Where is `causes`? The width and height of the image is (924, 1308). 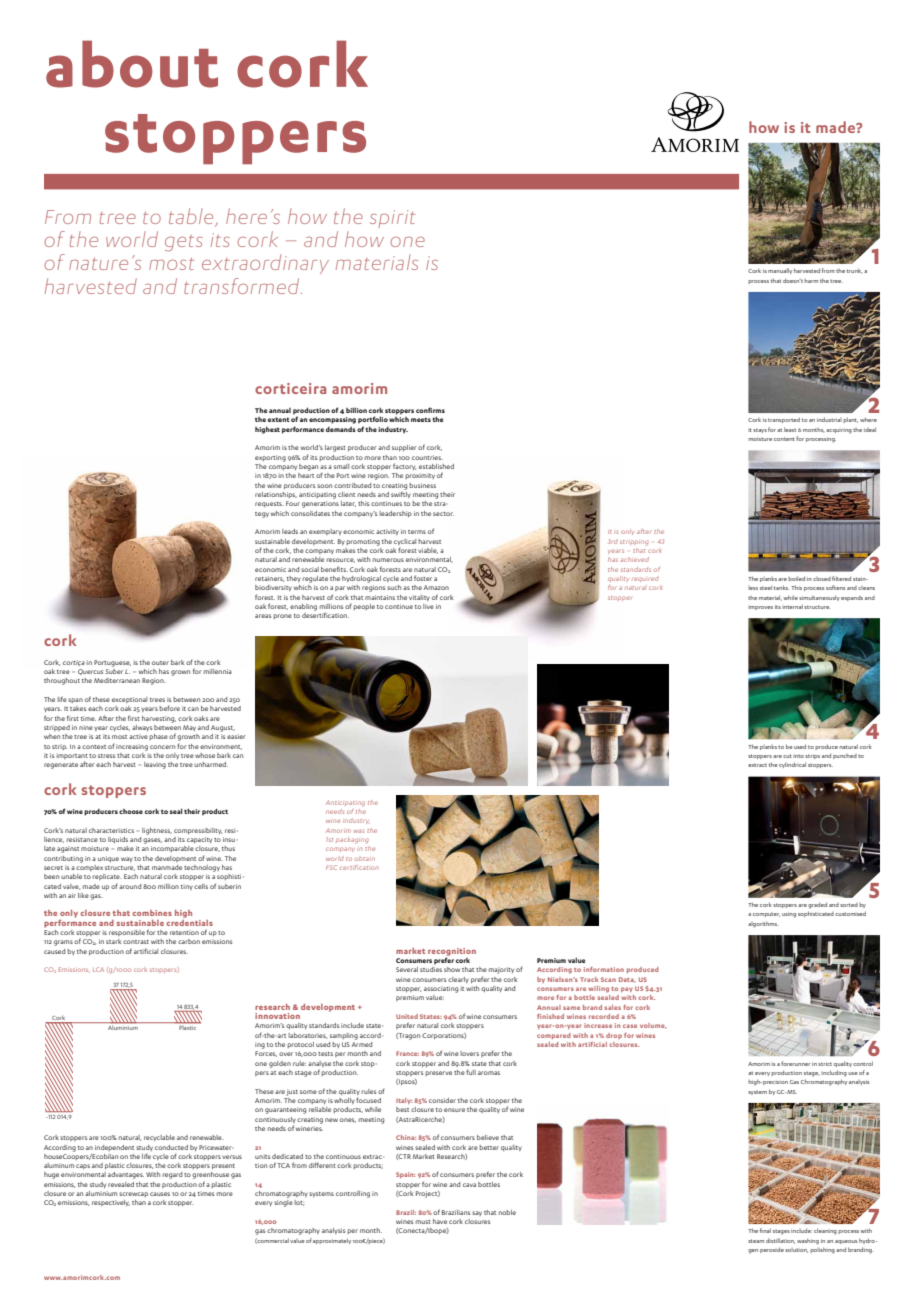
causes is located at coordinates (160, 1194).
